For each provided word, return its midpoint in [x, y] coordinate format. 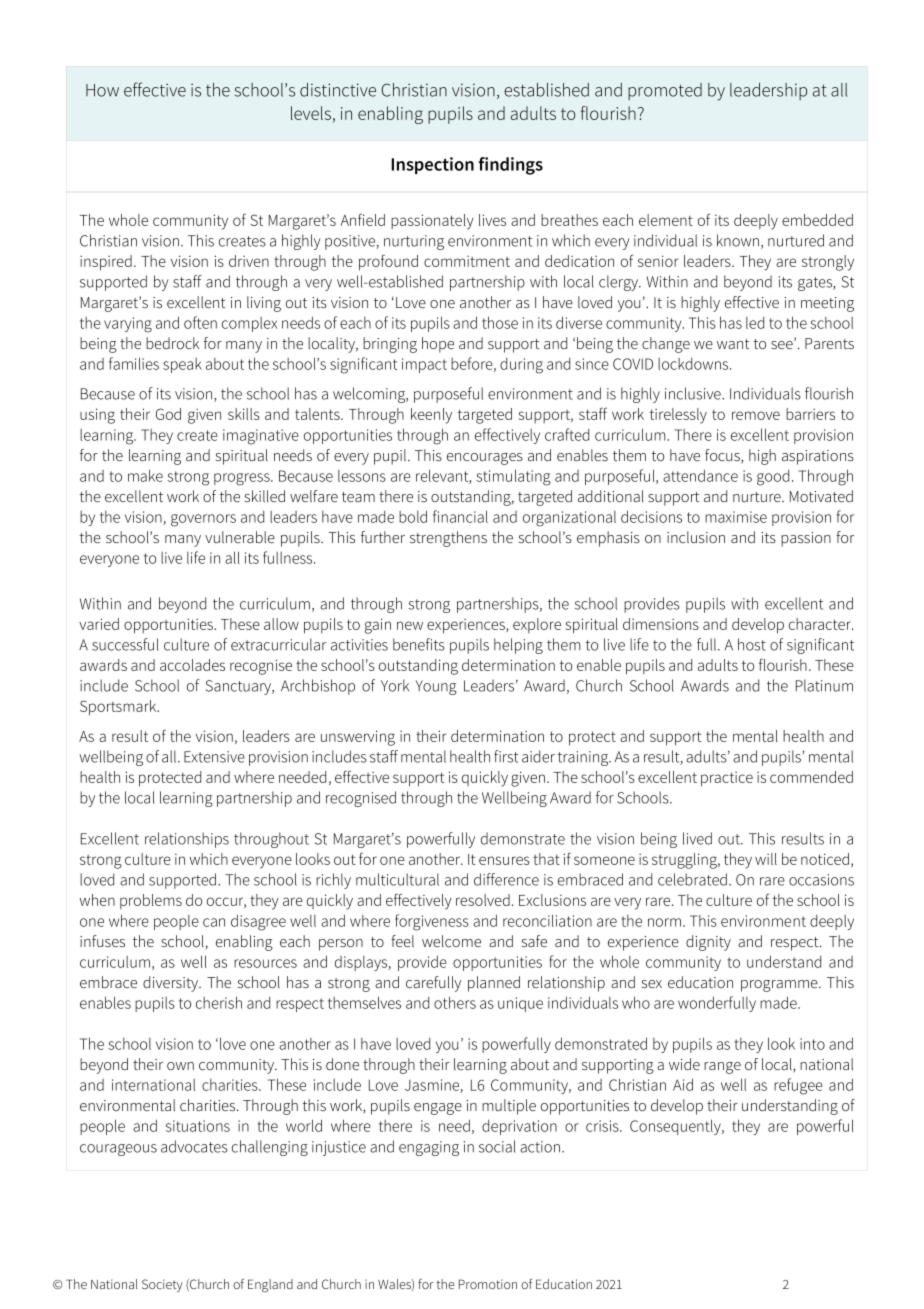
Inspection [432, 165]
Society [162, 1285]
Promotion [488, 1284]
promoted [665, 91]
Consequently [676, 1127]
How [102, 90]
